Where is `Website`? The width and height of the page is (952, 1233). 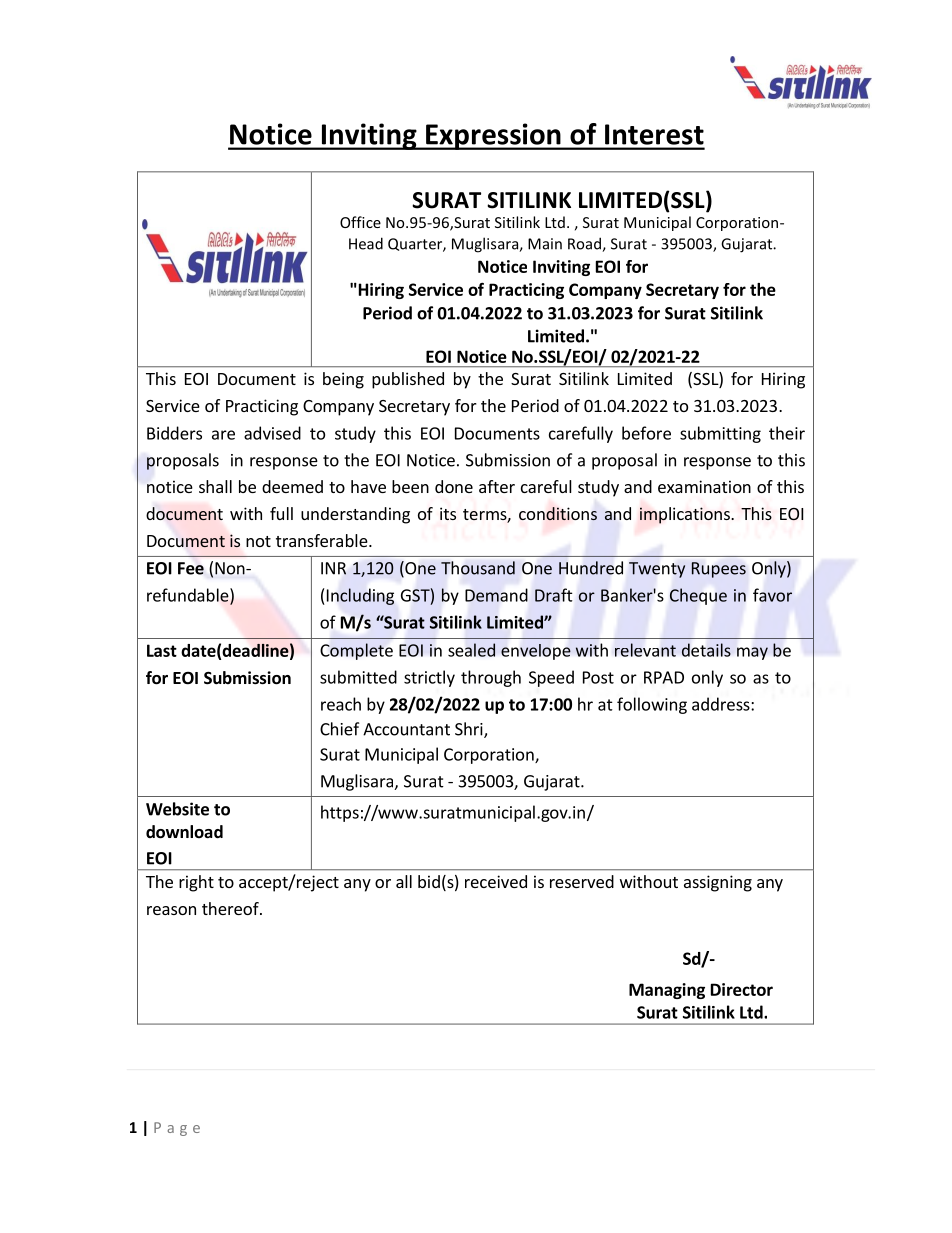
Website is located at coordinates (177, 809).
